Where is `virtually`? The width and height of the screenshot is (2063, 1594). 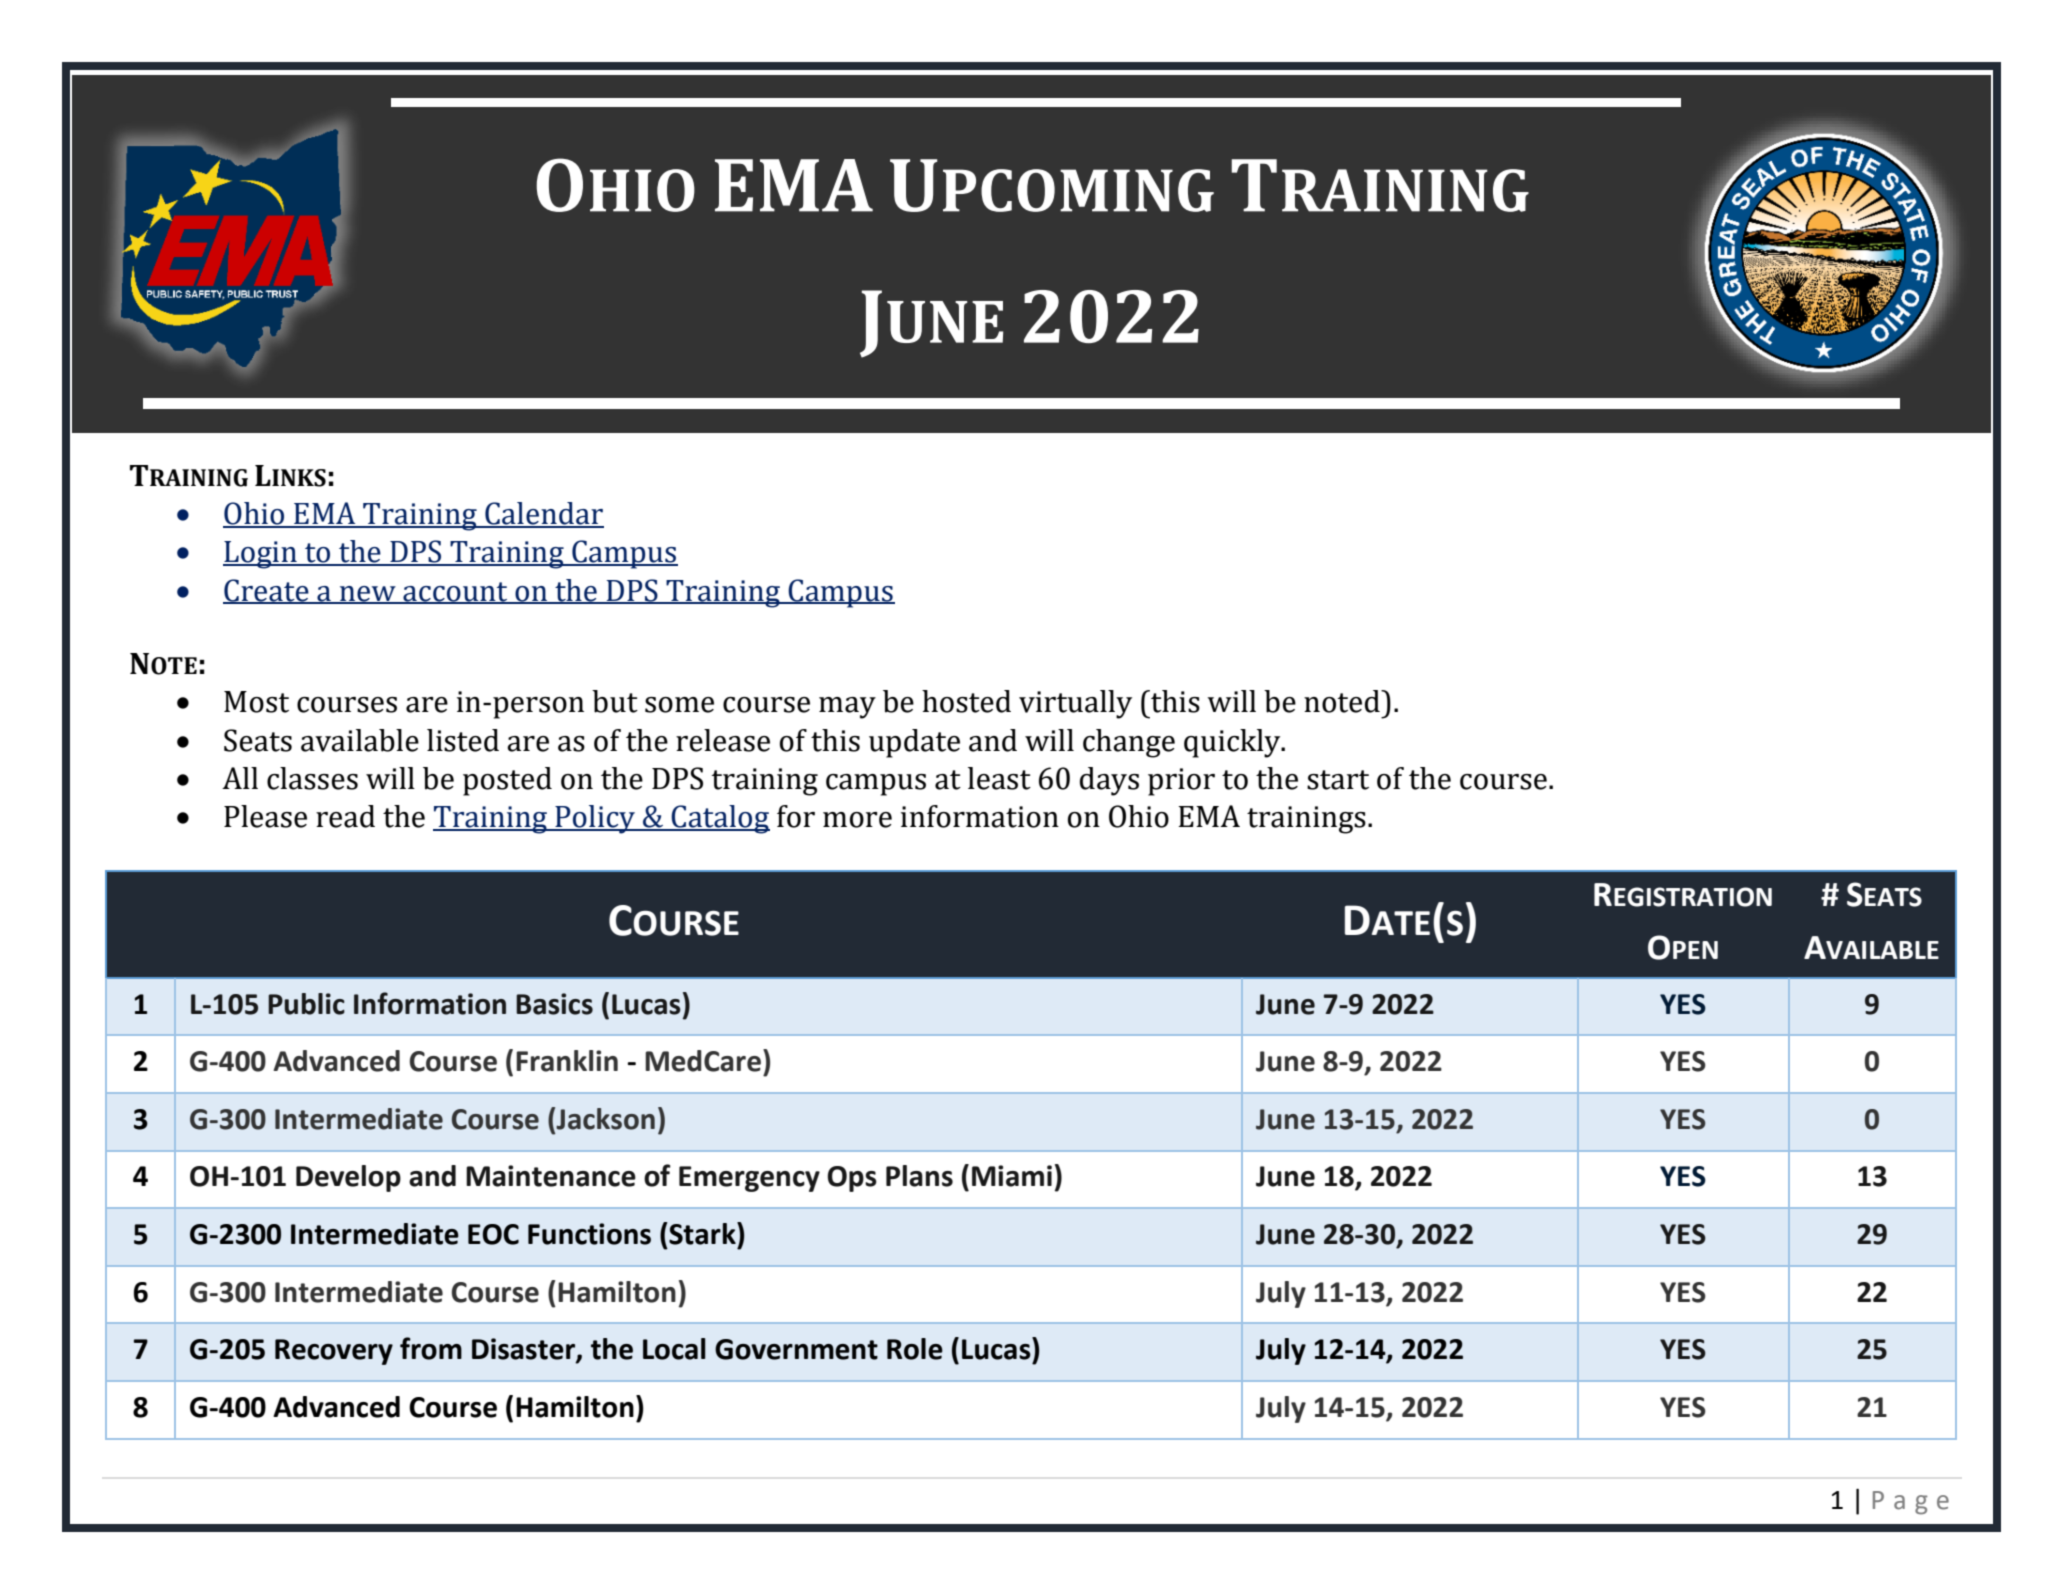
virtually is located at coordinates (1075, 704).
